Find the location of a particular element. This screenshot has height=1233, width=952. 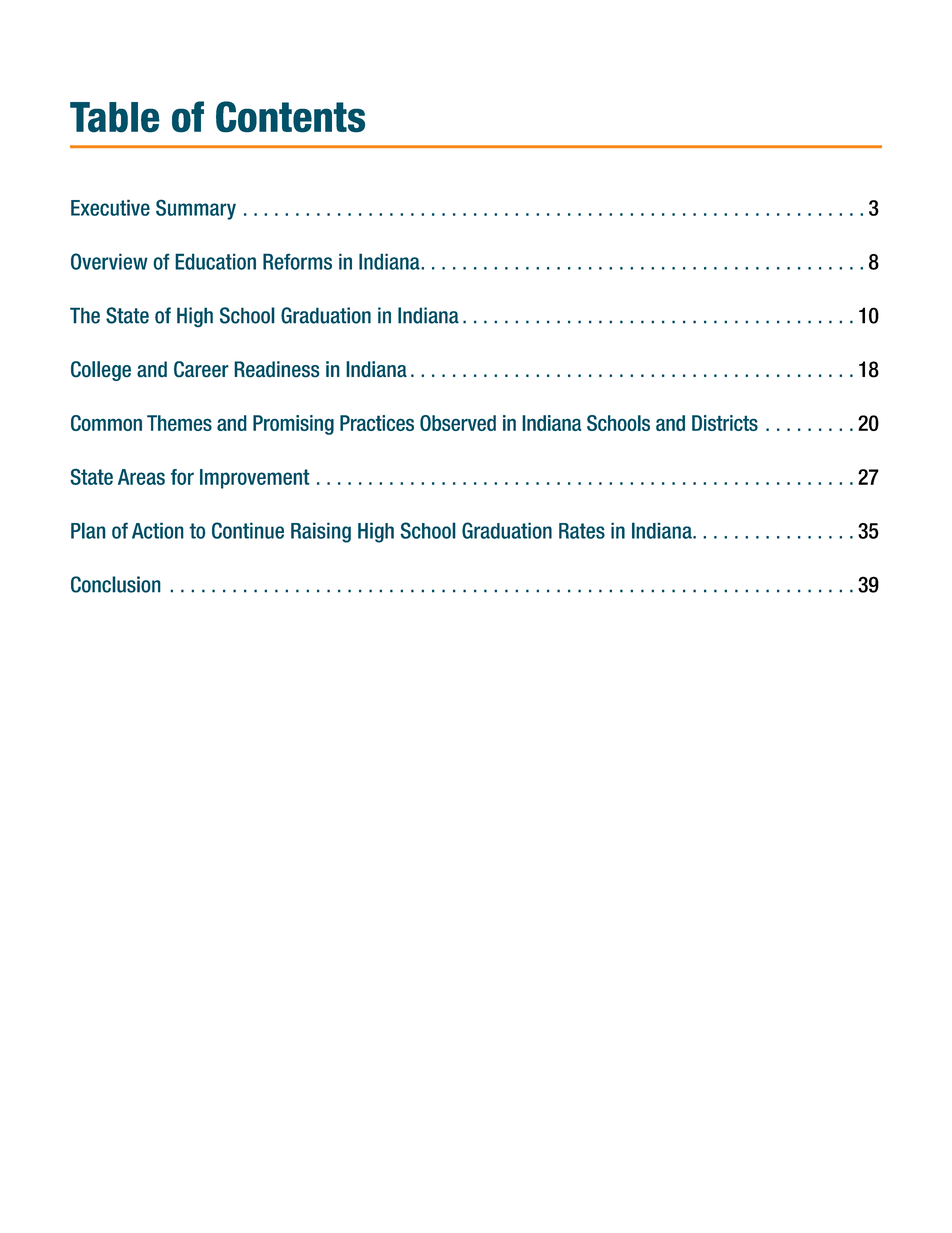

Executive is located at coordinates (110, 207).
